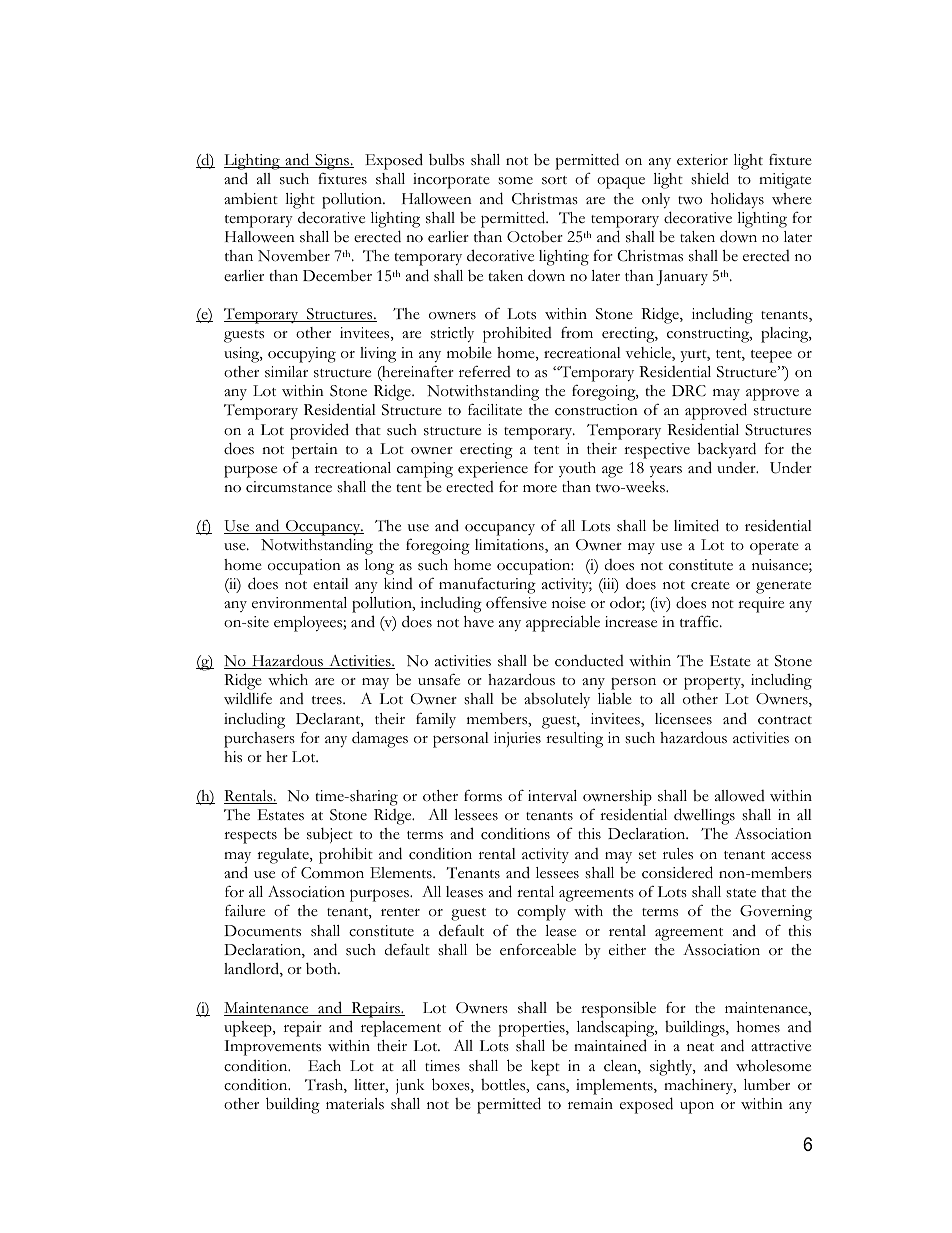 The height and width of the screenshot is (1233, 952). Describe the element at coordinates (726, 450) in the screenshot. I see `backyard` at that location.
